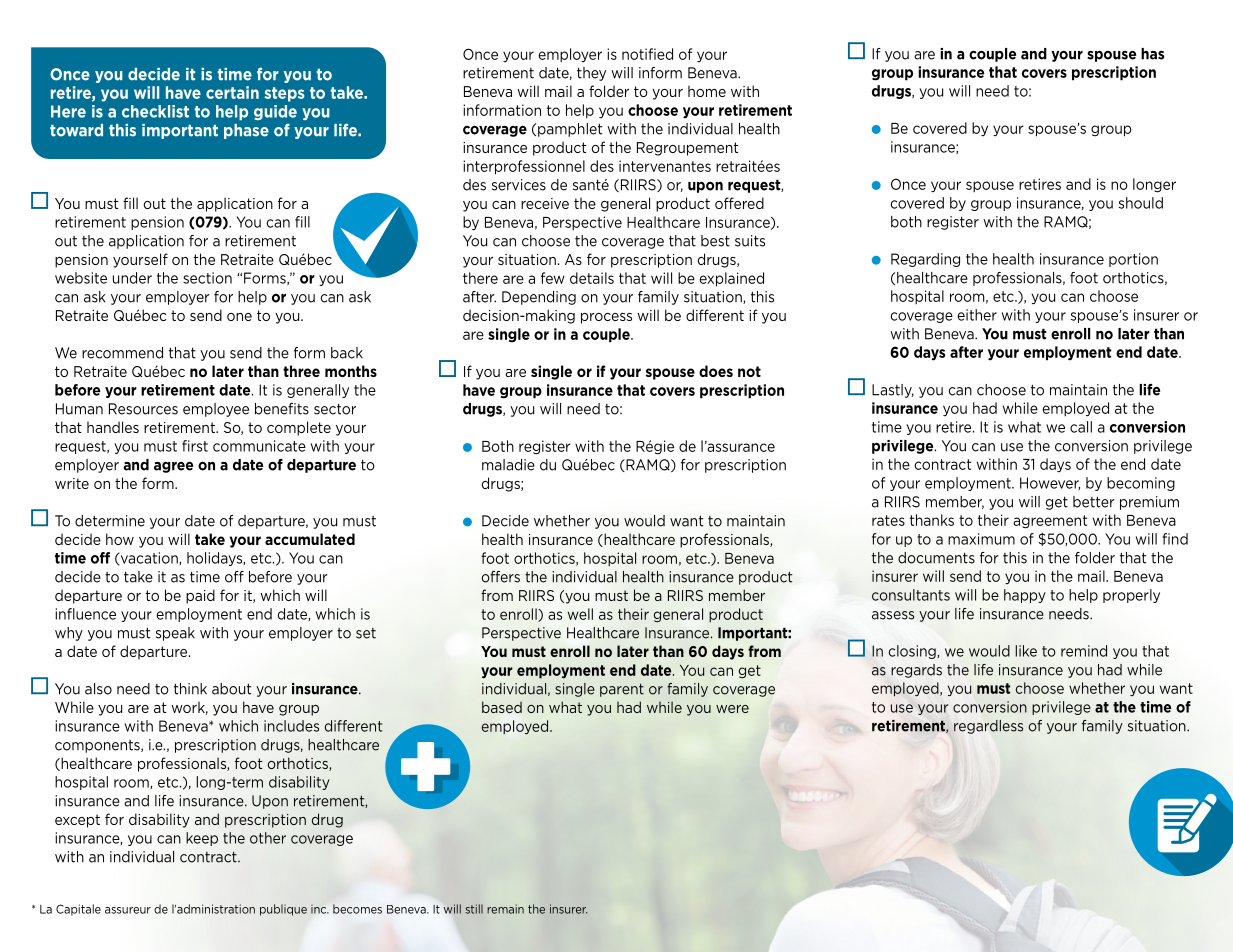 Image resolution: width=1233 pixels, height=952 pixels. I want to click on first, so click(195, 446).
